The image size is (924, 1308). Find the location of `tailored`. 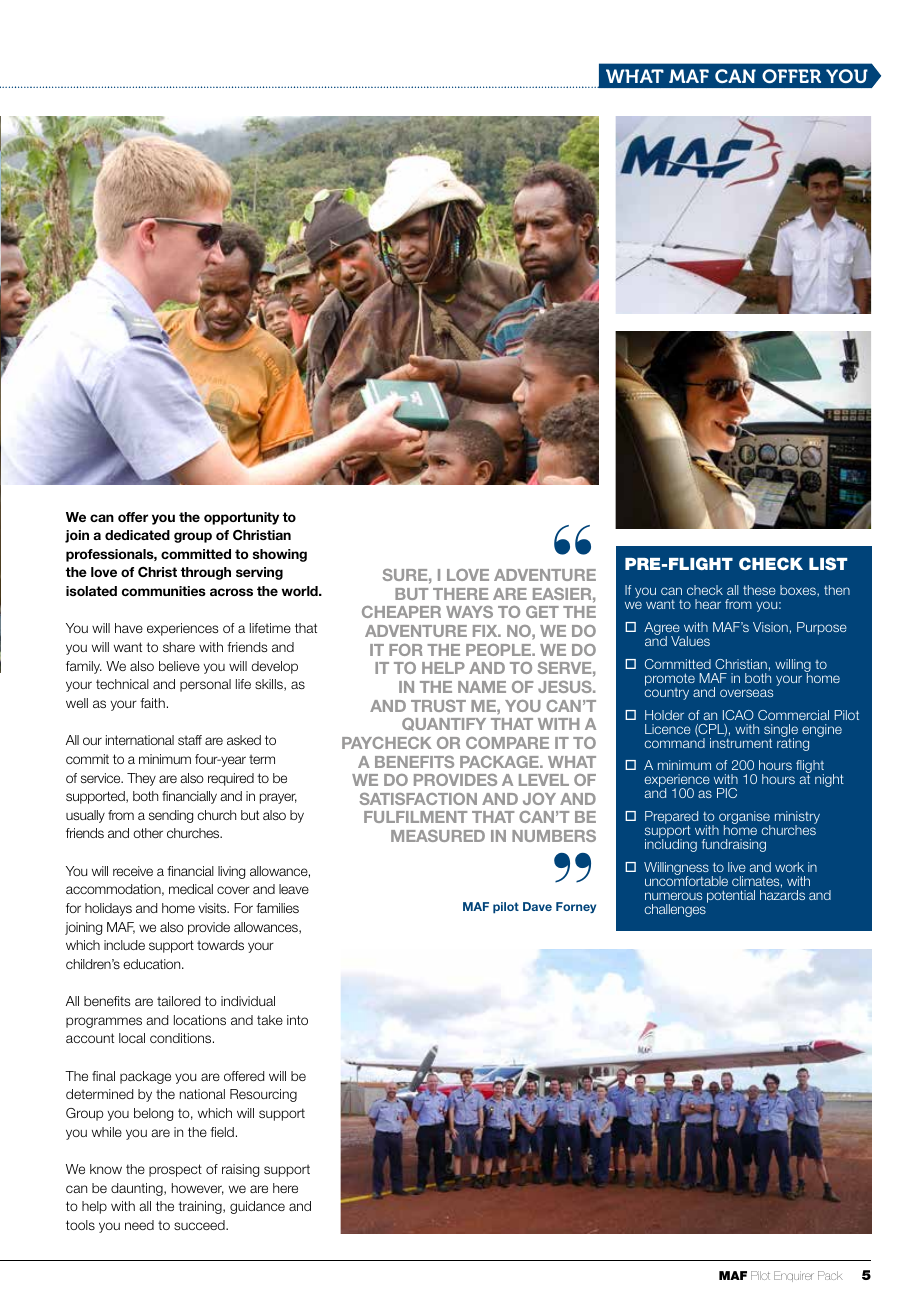

tailored is located at coordinates (178, 1001).
